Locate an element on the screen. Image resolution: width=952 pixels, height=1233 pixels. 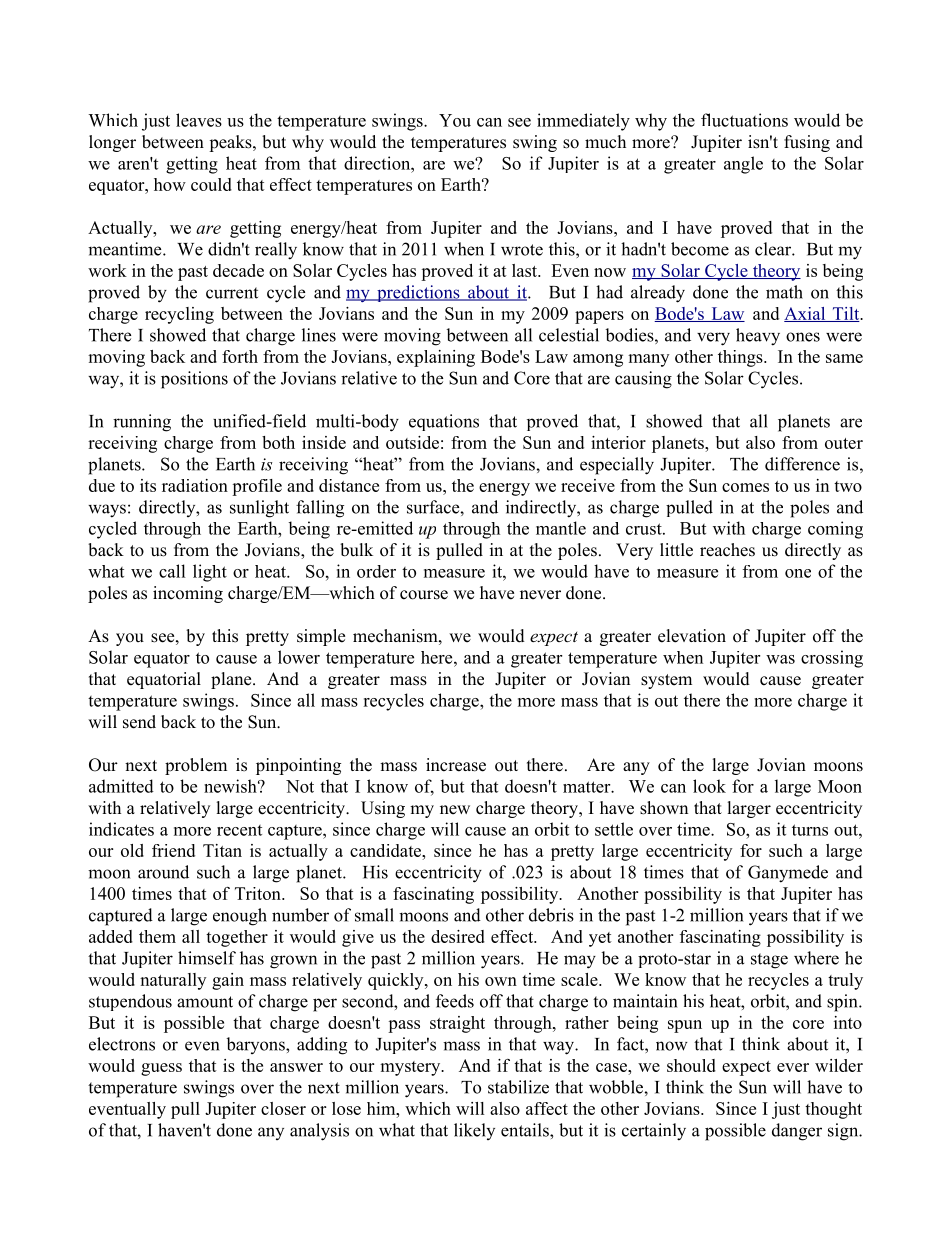
angle is located at coordinates (743, 165).
